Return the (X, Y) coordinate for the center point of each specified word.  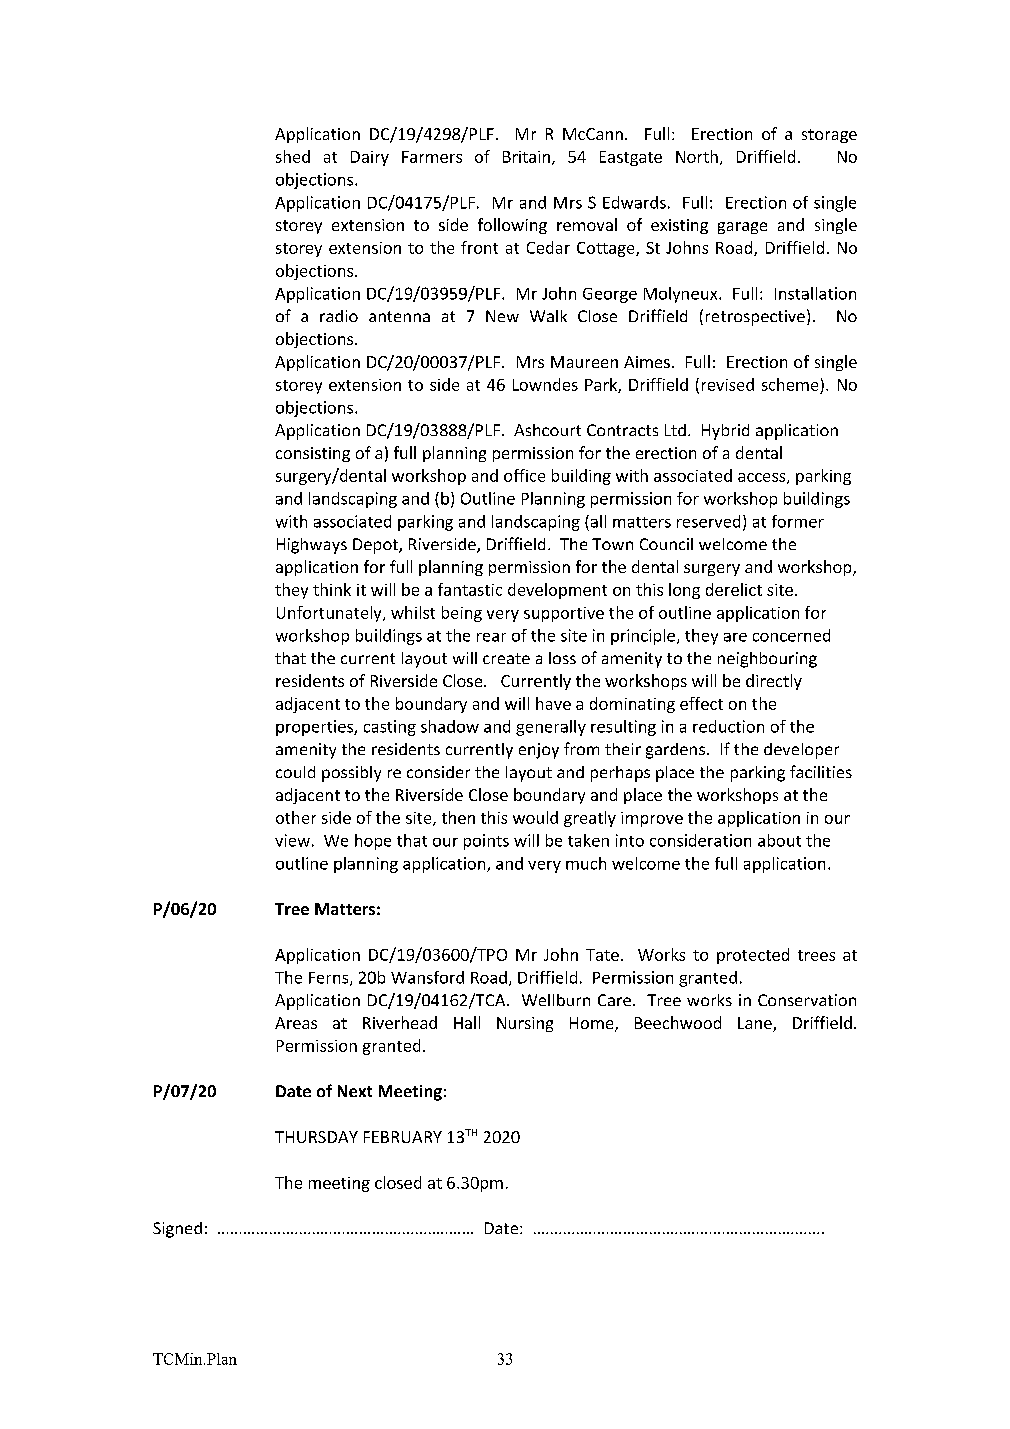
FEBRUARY (403, 1137)
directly (774, 682)
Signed (177, 1230)
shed (293, 156)
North (697, 156)
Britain (528, 158)
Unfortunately (330, 614)
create (506, 658)
